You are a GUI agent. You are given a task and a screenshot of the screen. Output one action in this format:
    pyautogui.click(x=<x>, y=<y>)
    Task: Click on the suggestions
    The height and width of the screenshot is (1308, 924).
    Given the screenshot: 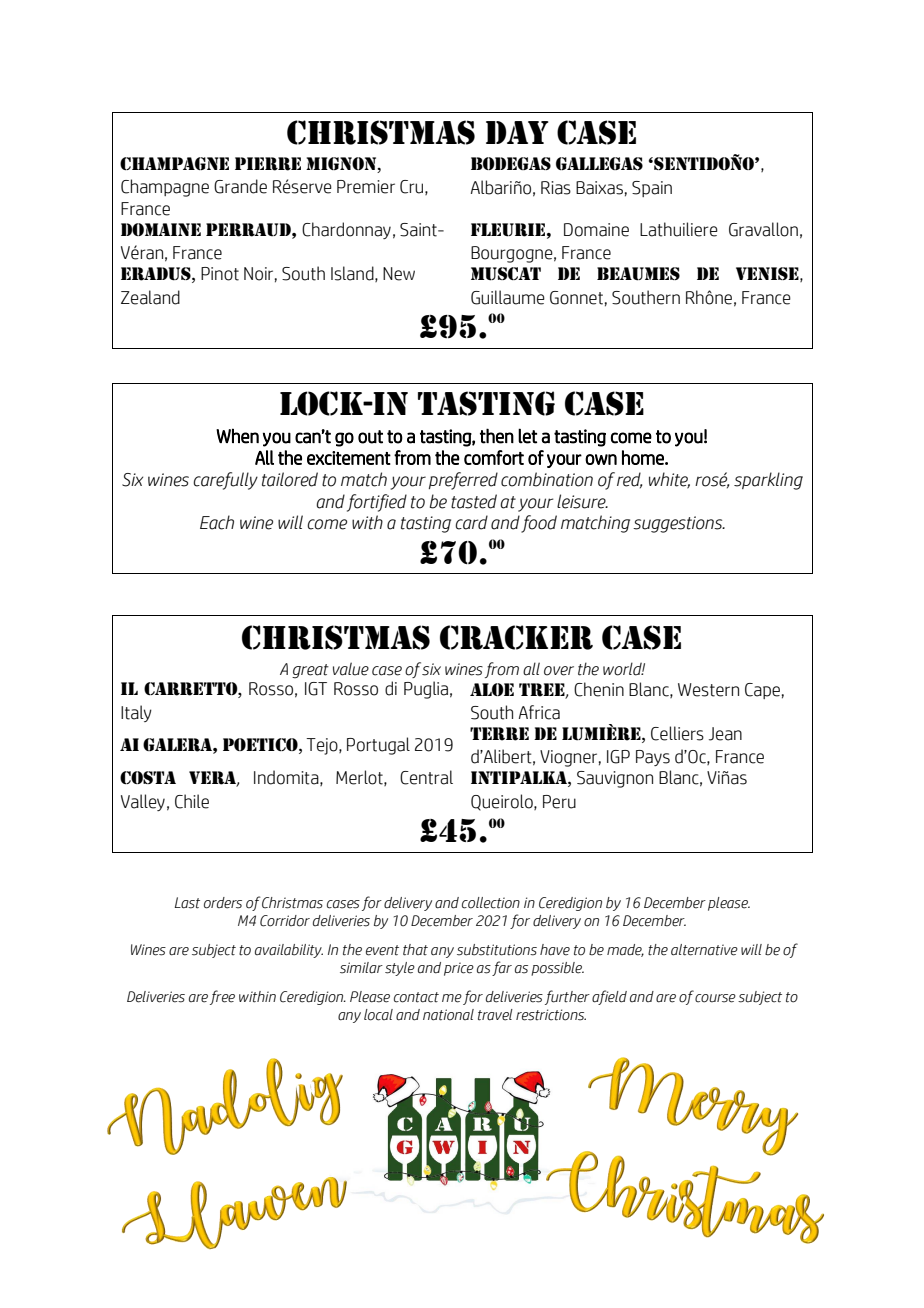 What is the action you would take?
    pyautogui.click(x=679, y=524)
